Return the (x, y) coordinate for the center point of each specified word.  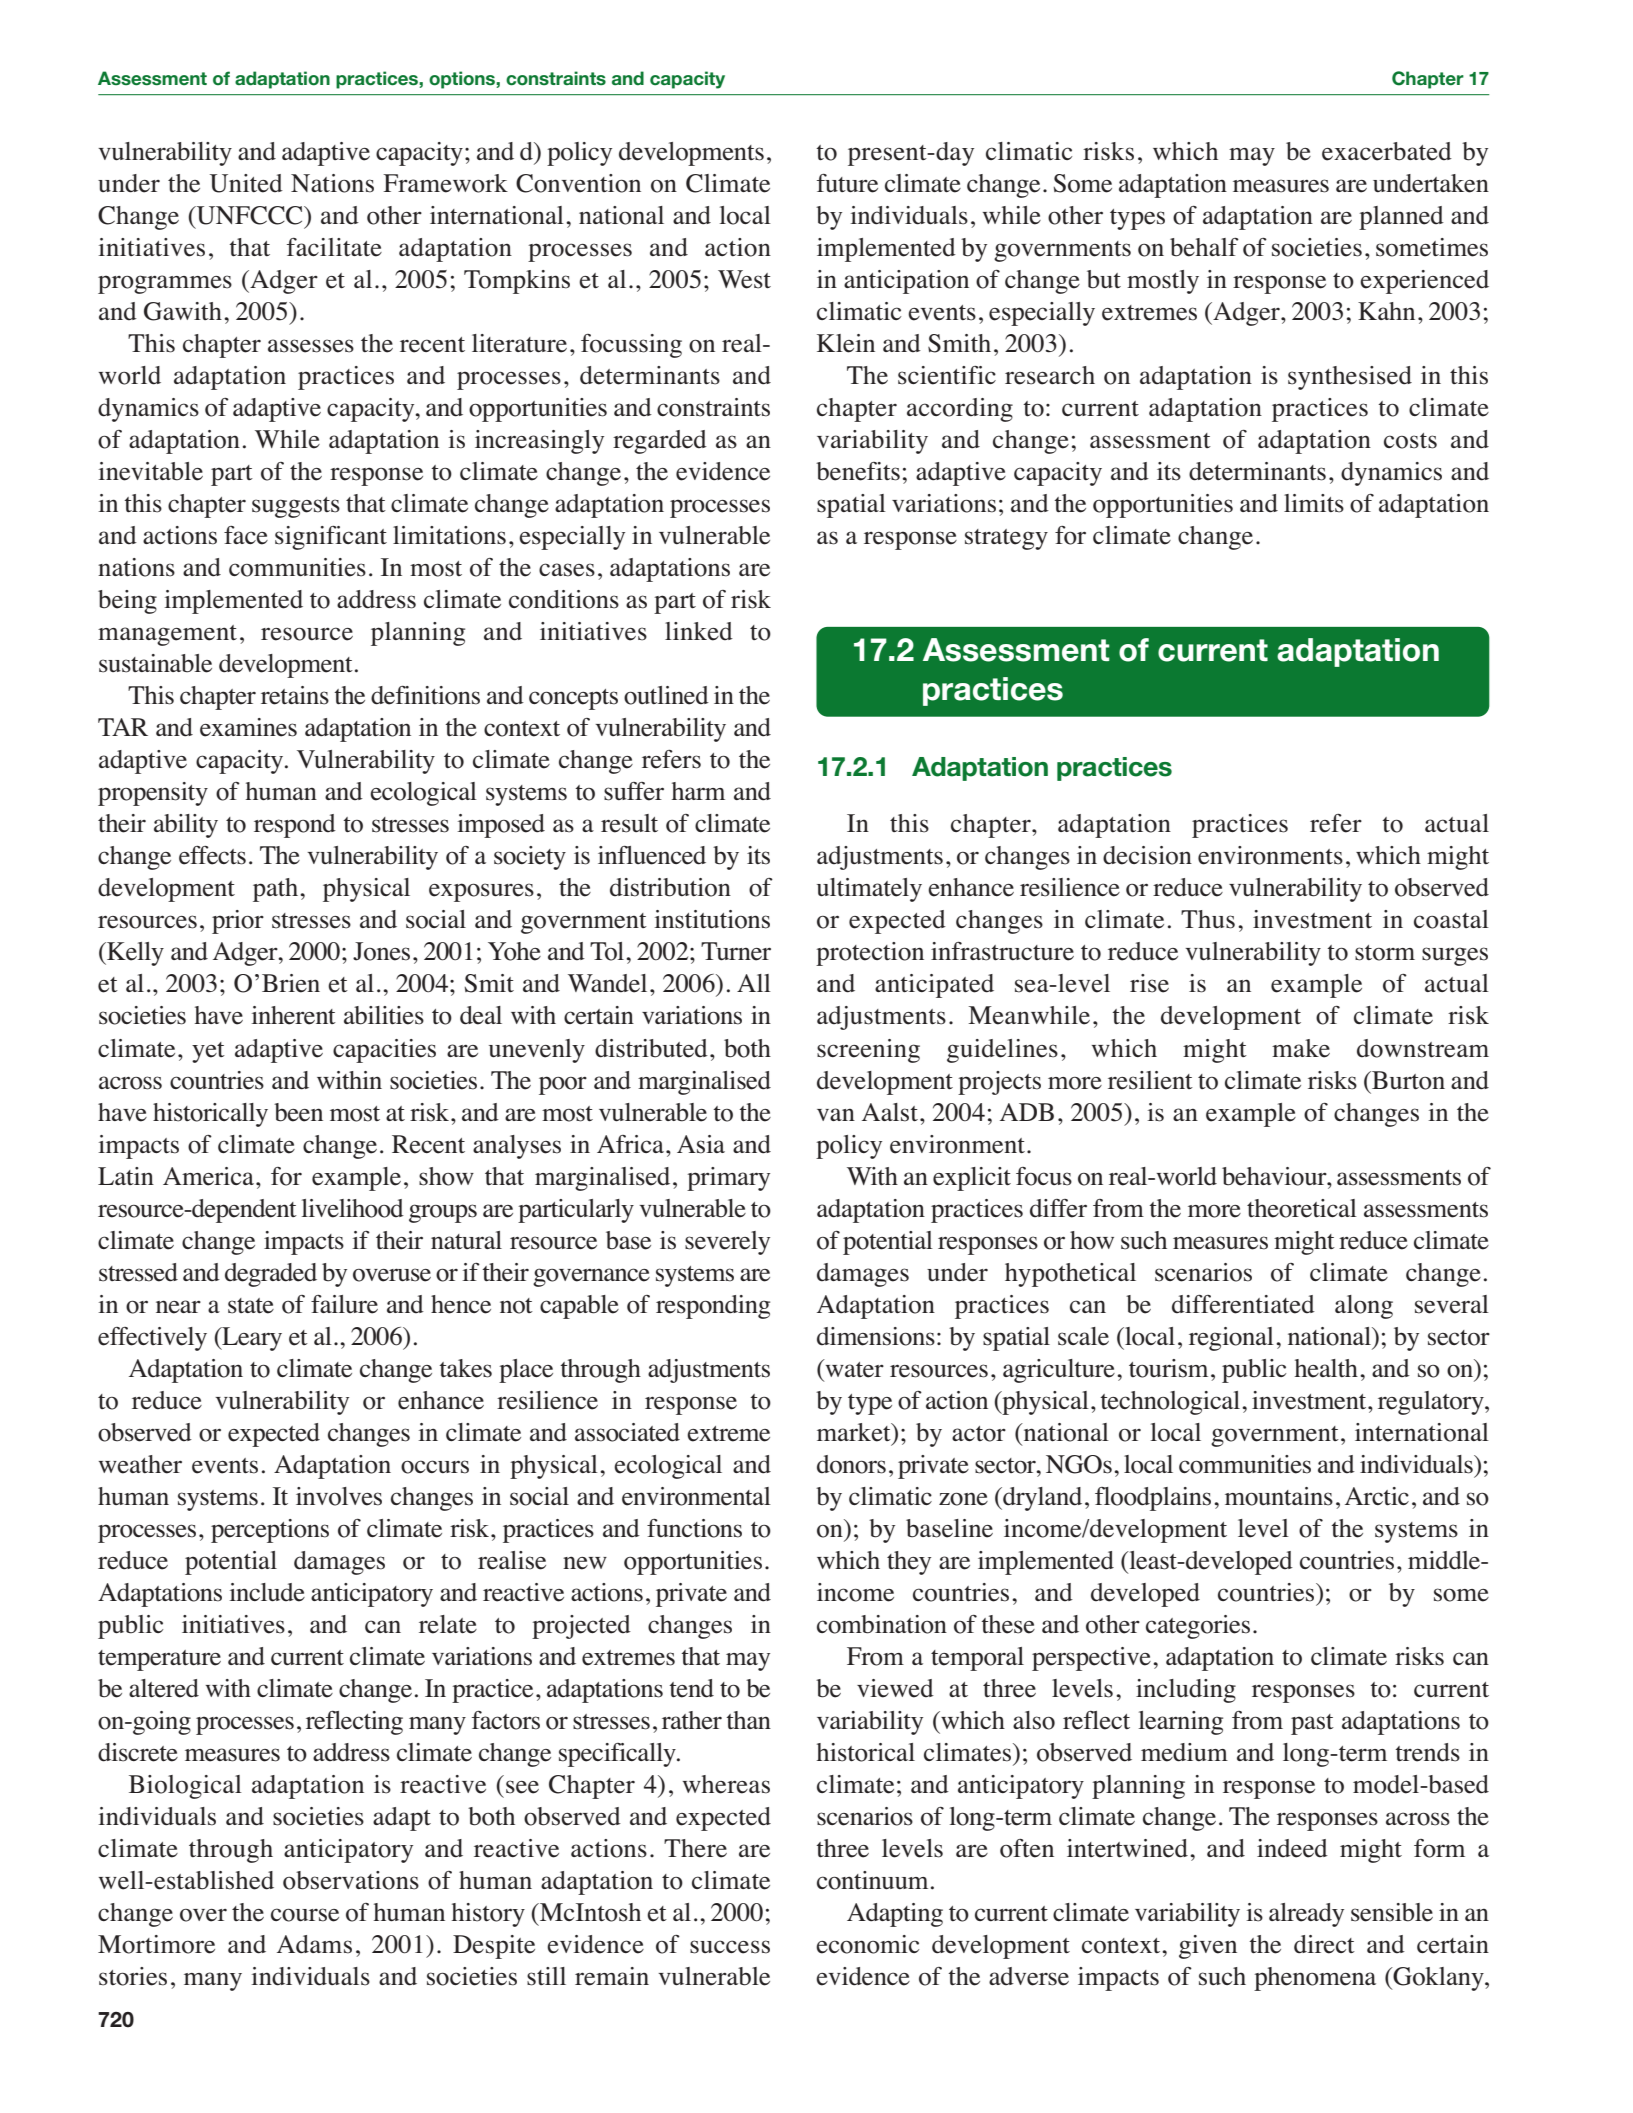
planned (1401, 218)
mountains (1279, 1496)
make (1301, 1048)
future (847, 183)
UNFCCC (250, 215)
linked (699, 631)
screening (868, 1051)
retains (295, 695)
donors (851, 1464)
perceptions (270, 1531)
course (305, 1915)
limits (1314, 503)
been (298, 1112)
